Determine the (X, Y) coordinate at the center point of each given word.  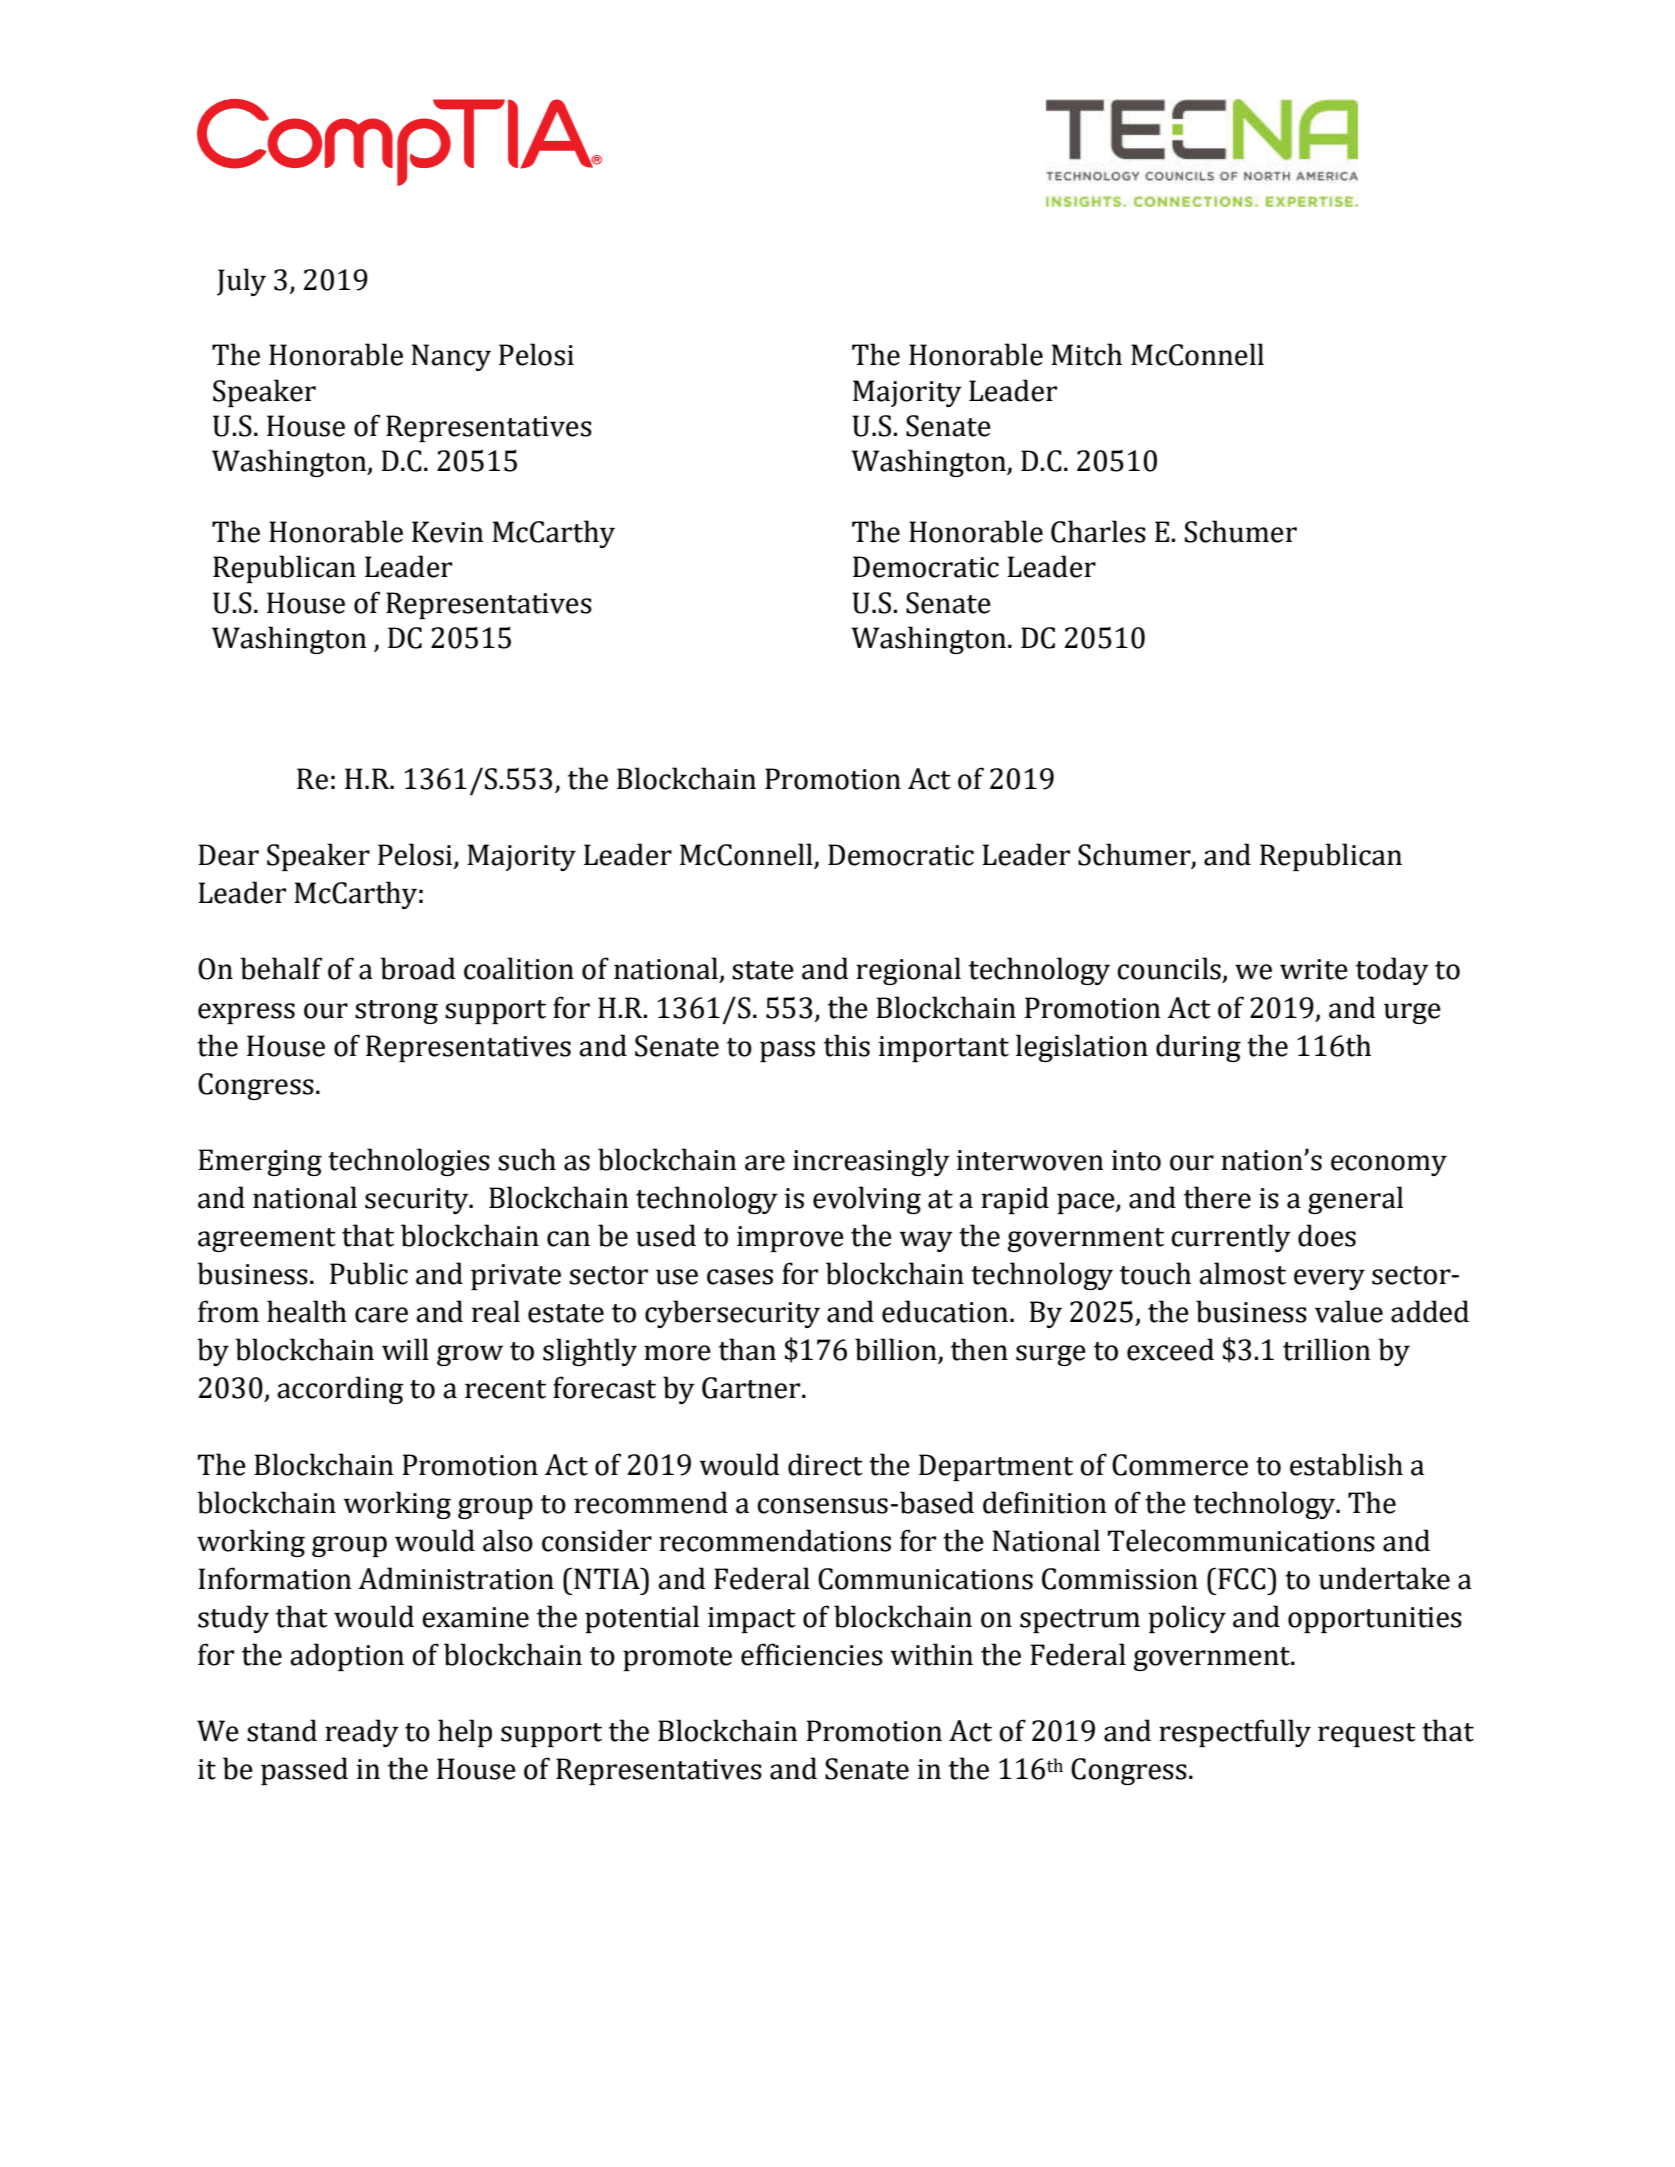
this (847, 1045)
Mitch (1086, 354)
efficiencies (812, 1654)
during (1198, 1048)
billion (897, 1350)
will (405, 1349)
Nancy (451, 357)
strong (396, 1012)
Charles (1098, 531)
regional (908, 971)
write (1314, 969)
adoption (347, 1657)
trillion (1327, 1349)
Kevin (448, 532)
